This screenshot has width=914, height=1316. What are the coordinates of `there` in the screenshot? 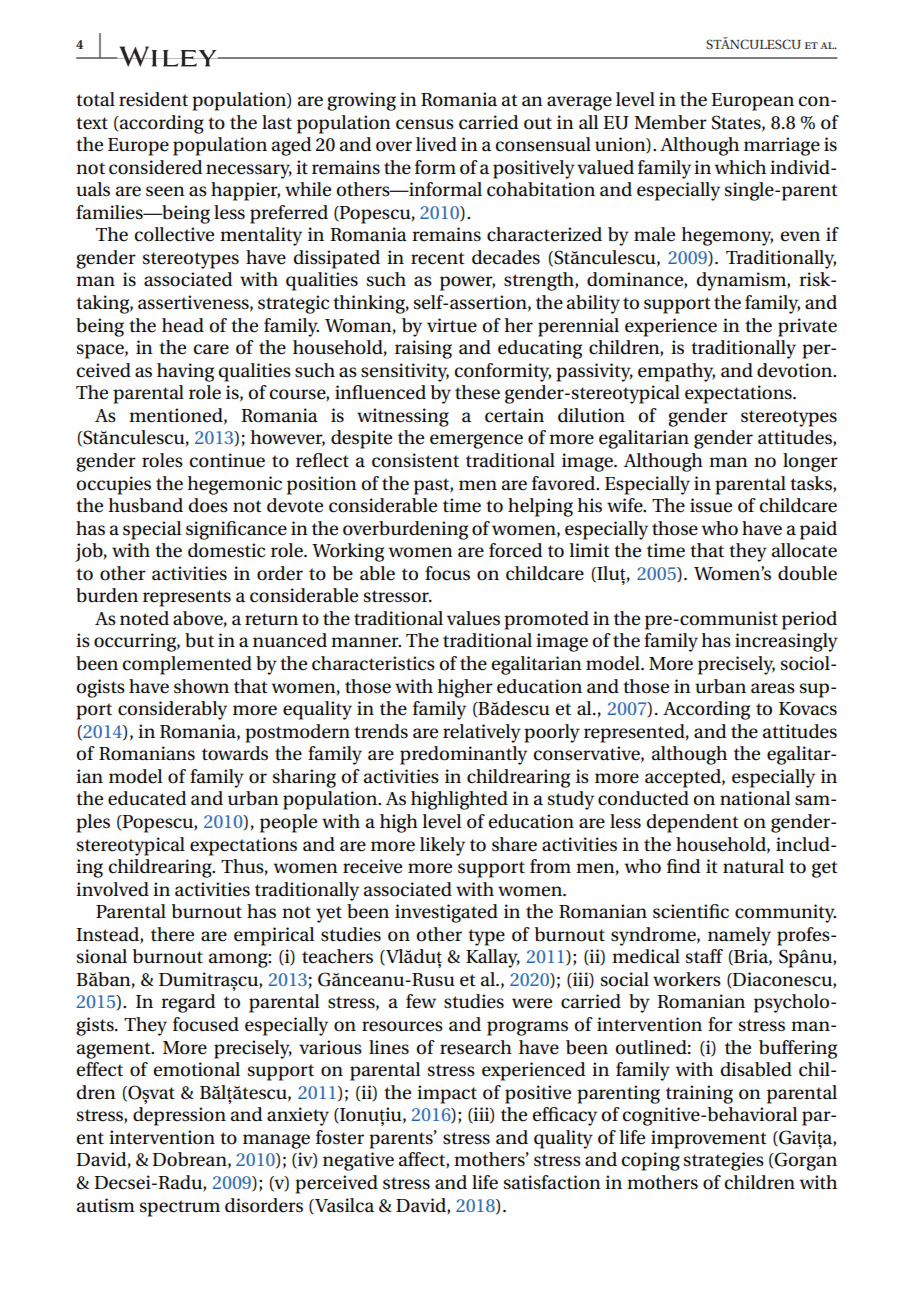 It's located at (172, 934).
